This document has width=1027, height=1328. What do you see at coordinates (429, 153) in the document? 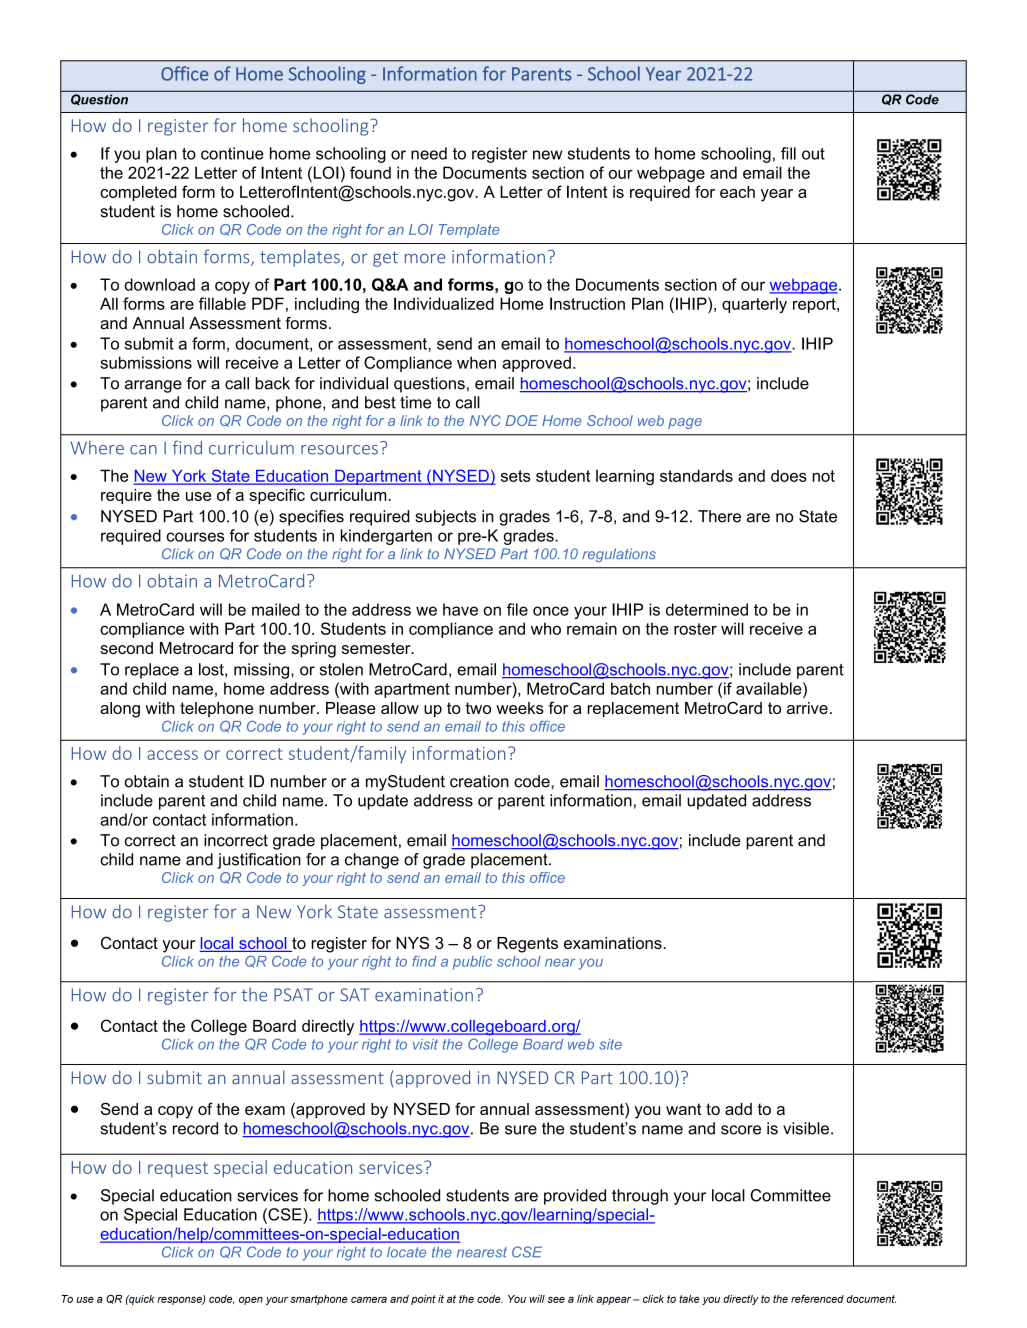
I see `need` at bounding box center [429, 153].
